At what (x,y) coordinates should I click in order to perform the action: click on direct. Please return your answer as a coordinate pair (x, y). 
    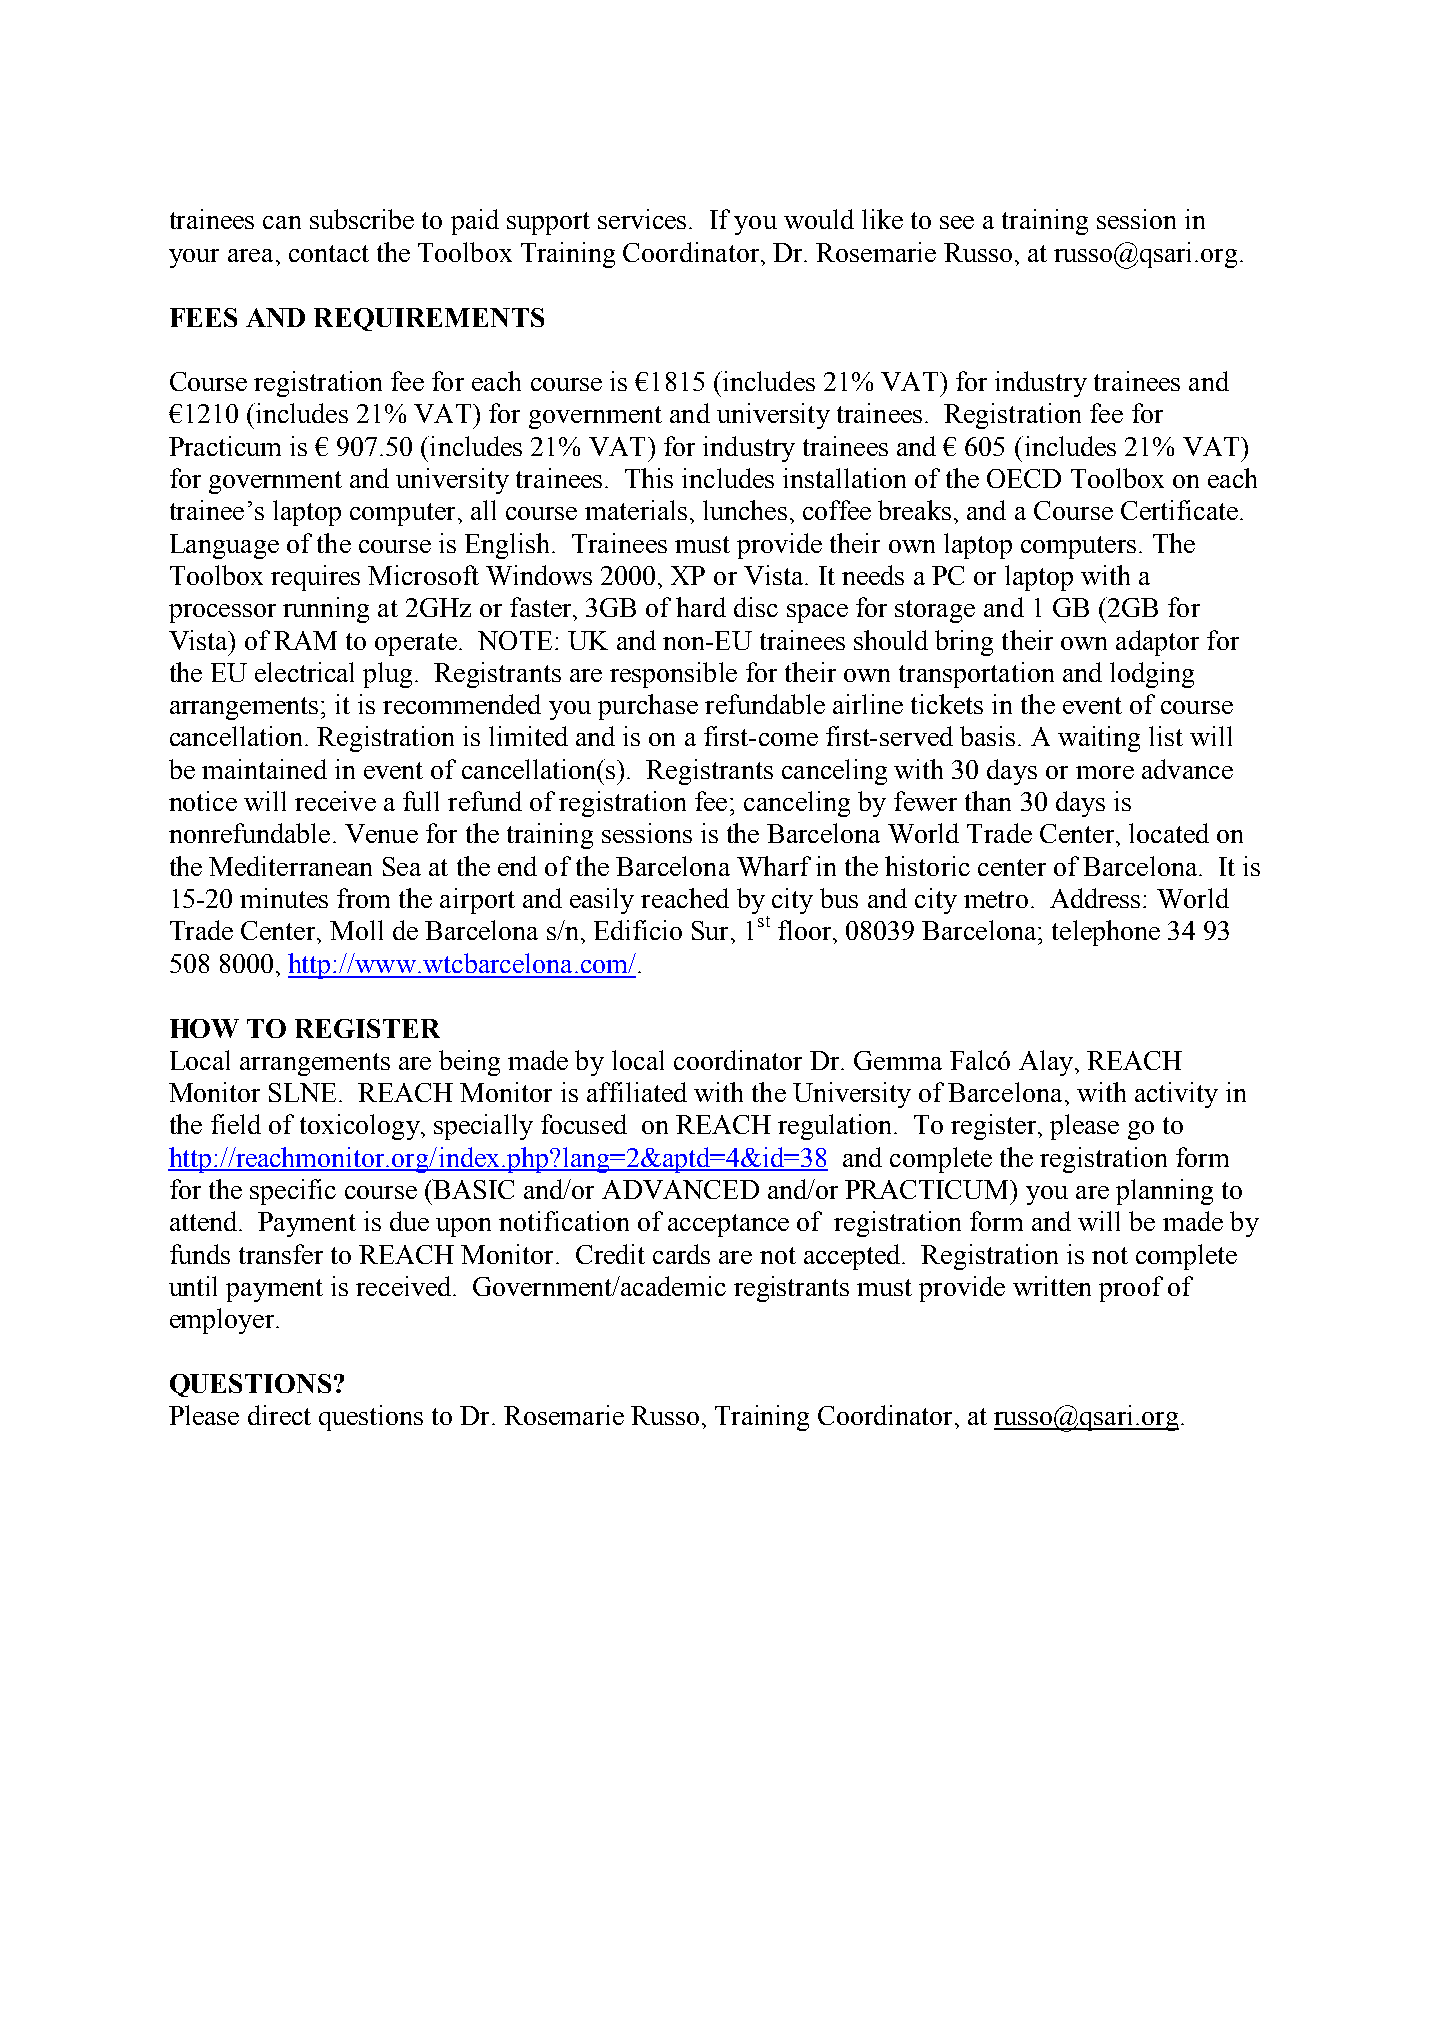
    Looking at the image, I should click on (279, 1415).
